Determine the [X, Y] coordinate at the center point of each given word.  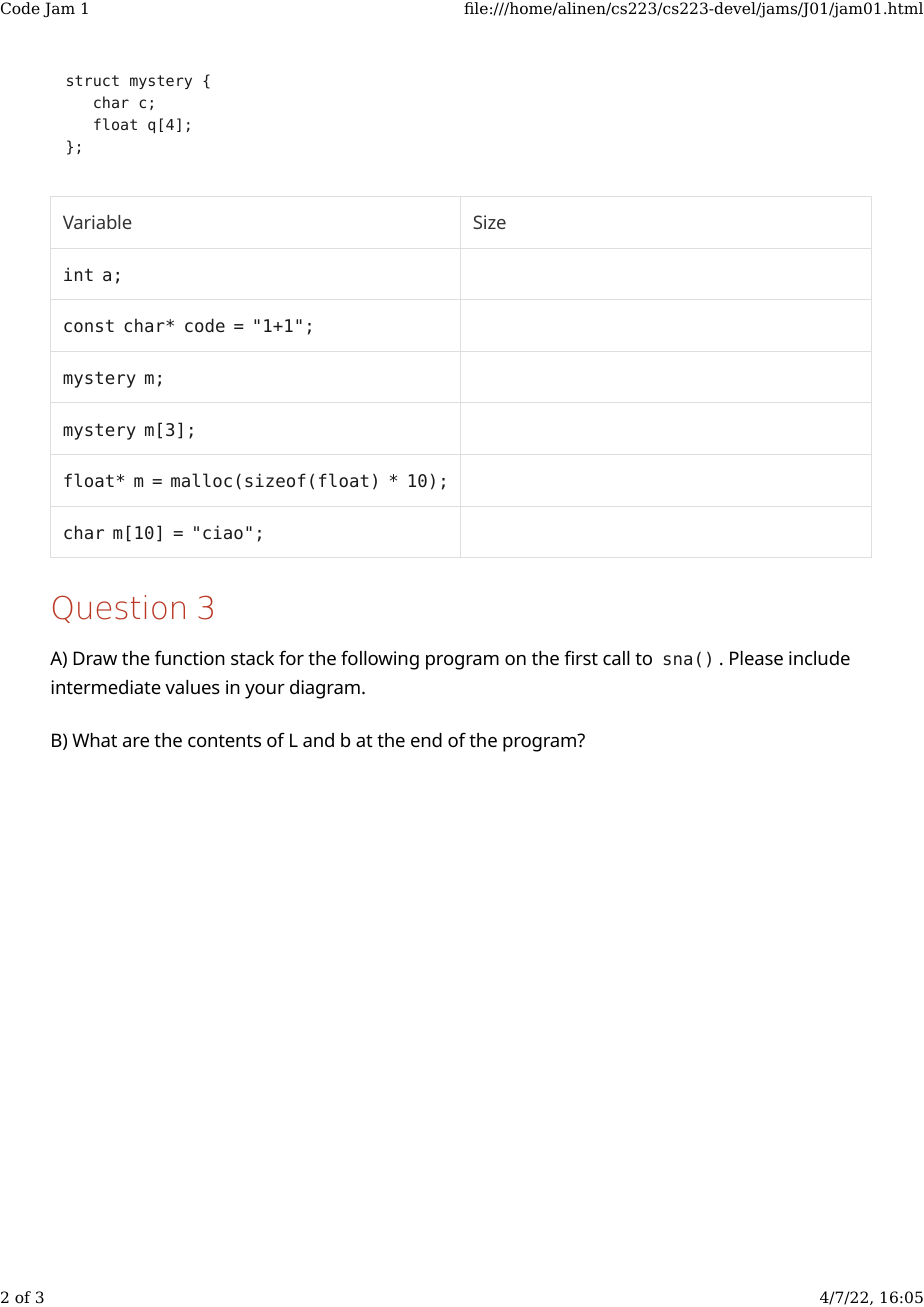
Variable [97, 222]
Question [119, 609]
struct [93, 80]
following [380, 660]
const [89, 326]
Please [756, 658]
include [819, 658]
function [190, 657]
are [136, 742]
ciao [223, 532]
